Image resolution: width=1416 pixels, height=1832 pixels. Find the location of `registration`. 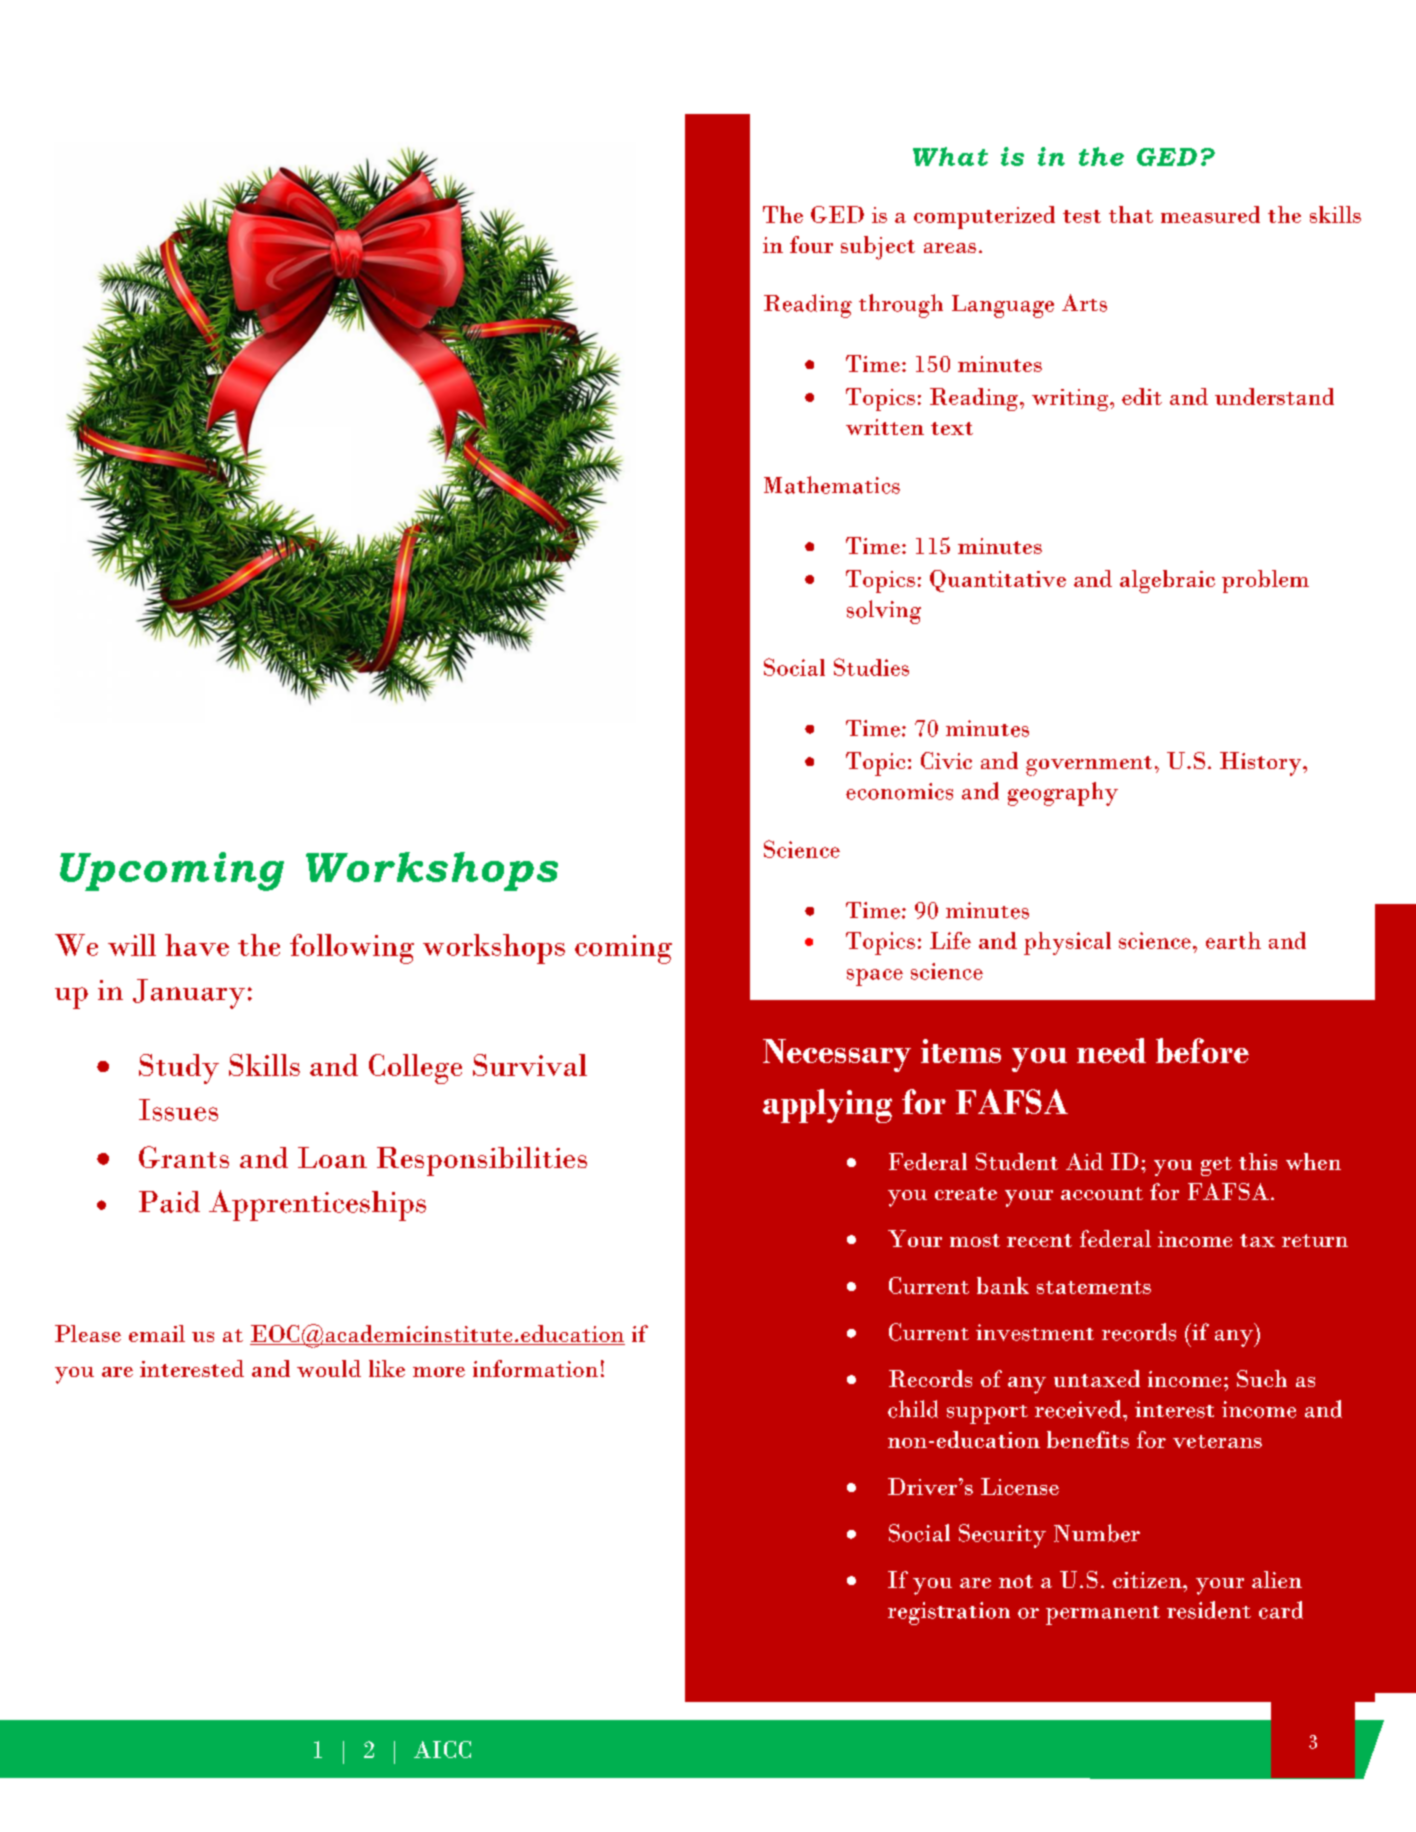

registration is located at coordinates (949, 1613).
